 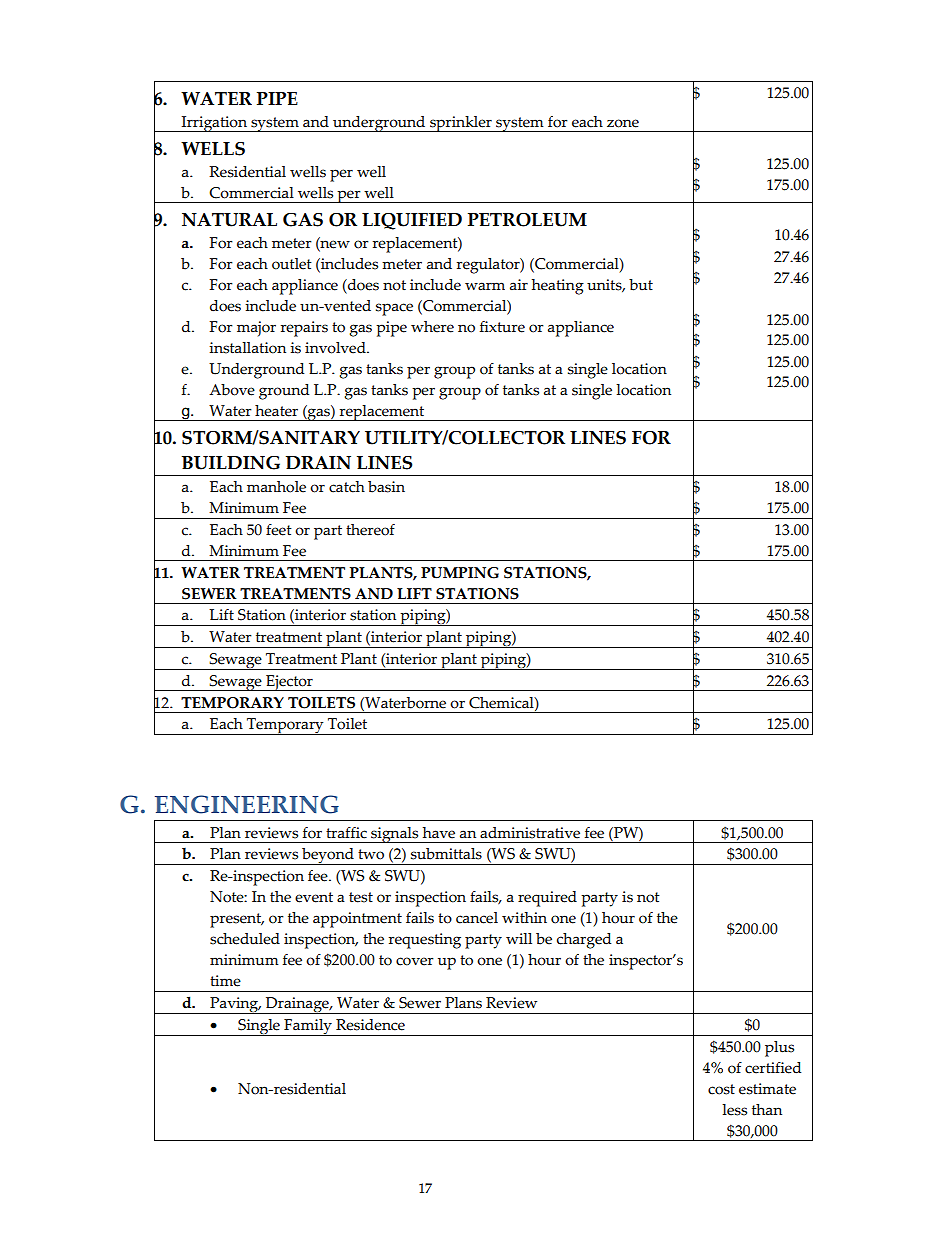 I want to click on basin, so click(x=386, y=487).
